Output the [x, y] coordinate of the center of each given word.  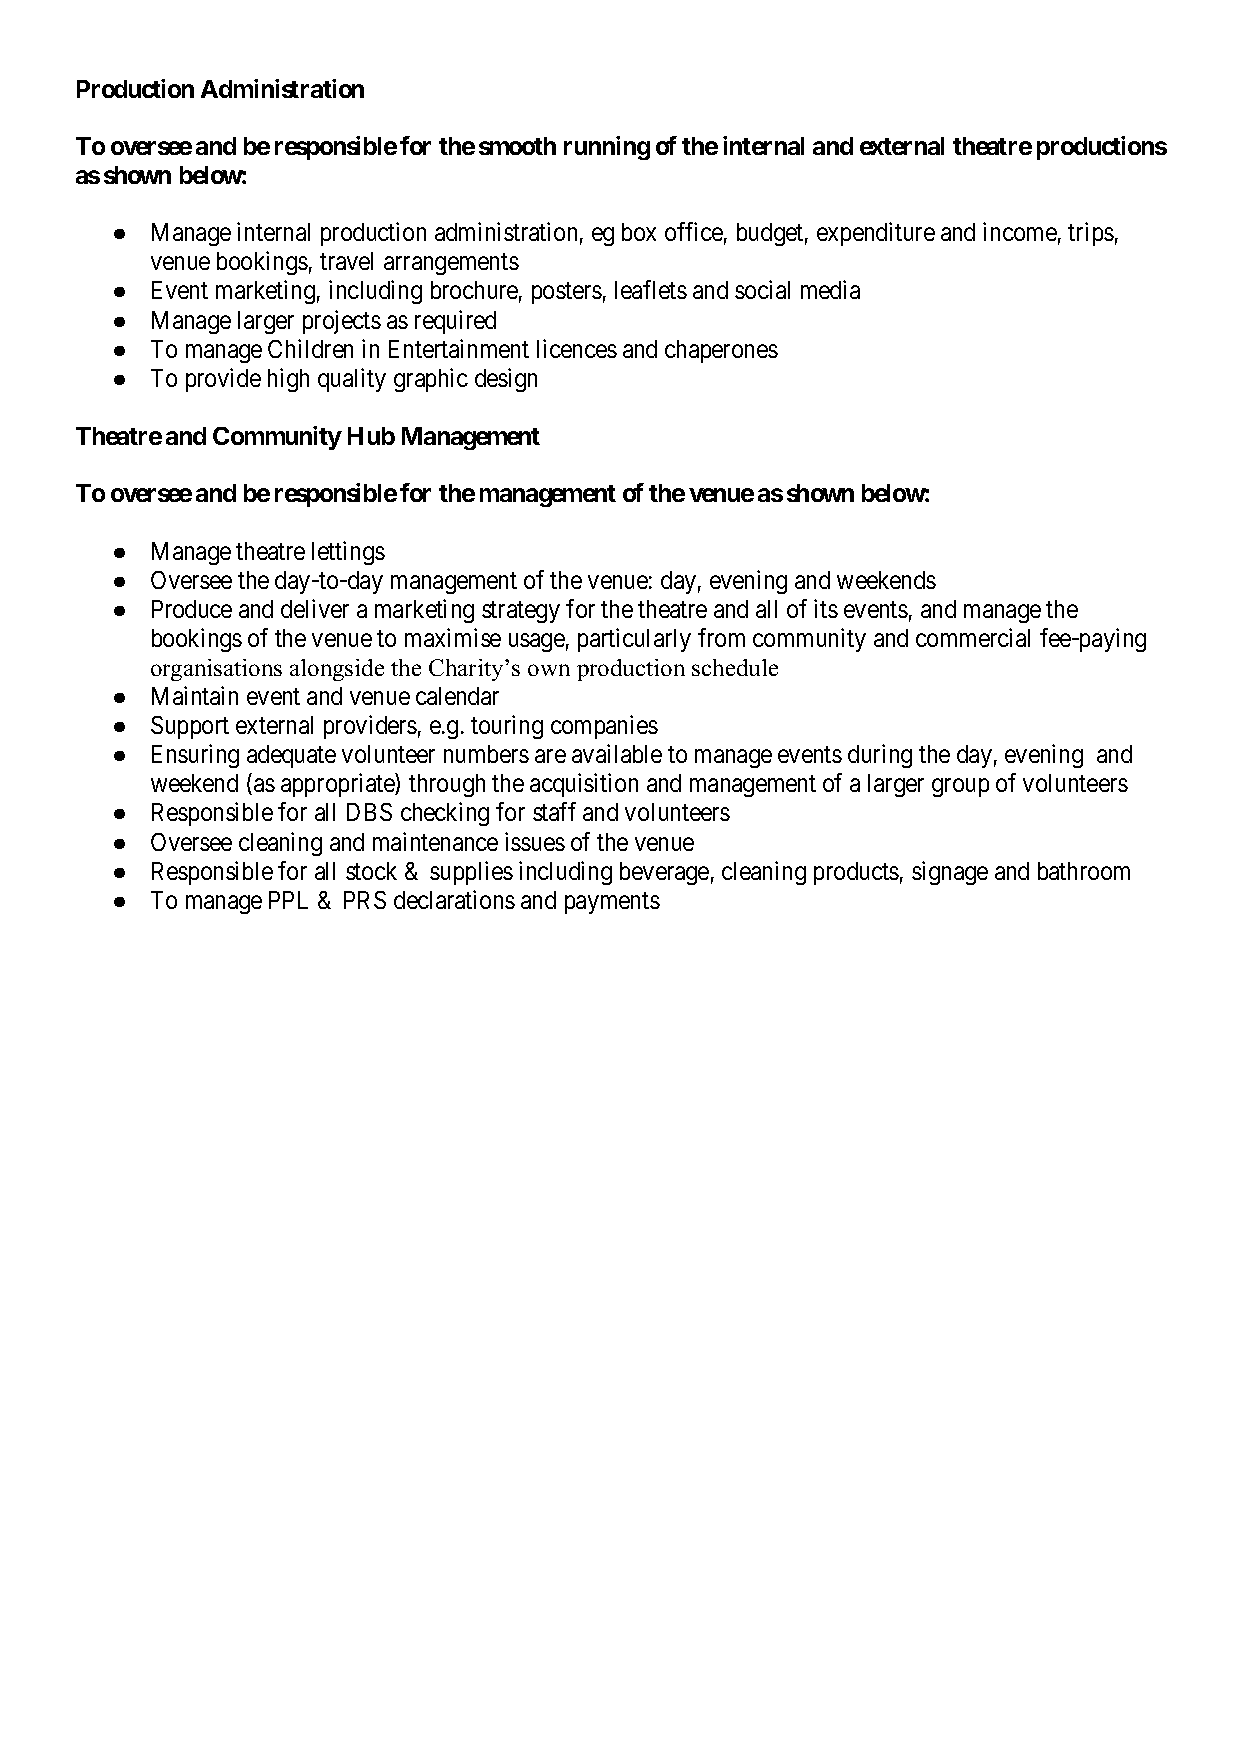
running [607, 148]
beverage [664, 873]
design [506, 380]
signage [950, 873]
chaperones [721, 351]
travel [346, 261]
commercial [973, 637]
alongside [337, 670]
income [1020, 231]
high [288, 380]
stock [371, 871]
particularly [634, 640]
